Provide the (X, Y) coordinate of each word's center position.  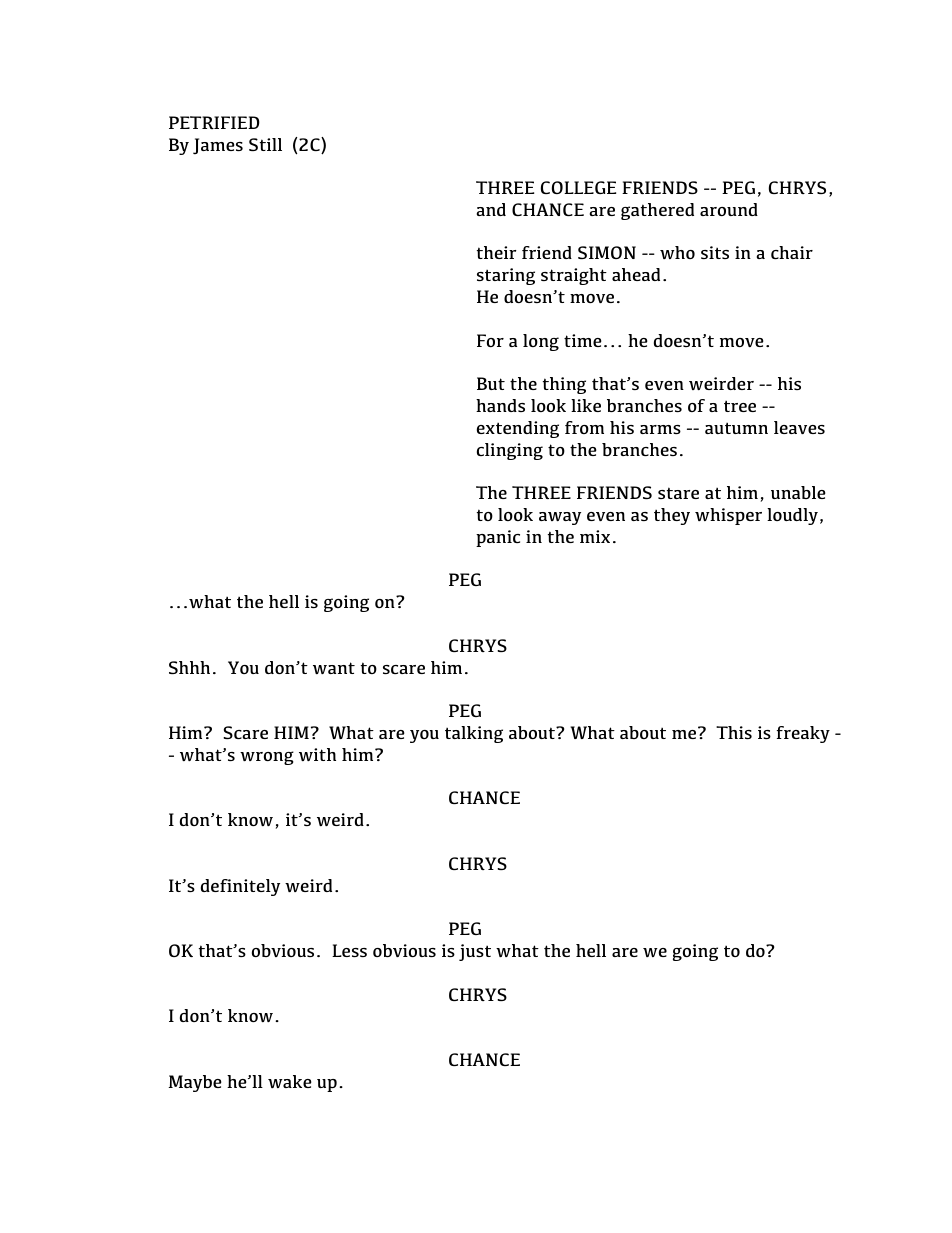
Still (265, 144)
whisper (728, 516)
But (491, 383)
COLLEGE (578, 187)
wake (290, 1081)
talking (474, 734)
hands (500, 405)
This (734, 732)
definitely (240, 887)
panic (498, 538)
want (334, 668)
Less (349, 950)
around (729, 209)
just (475, 952)
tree (740, 406)
